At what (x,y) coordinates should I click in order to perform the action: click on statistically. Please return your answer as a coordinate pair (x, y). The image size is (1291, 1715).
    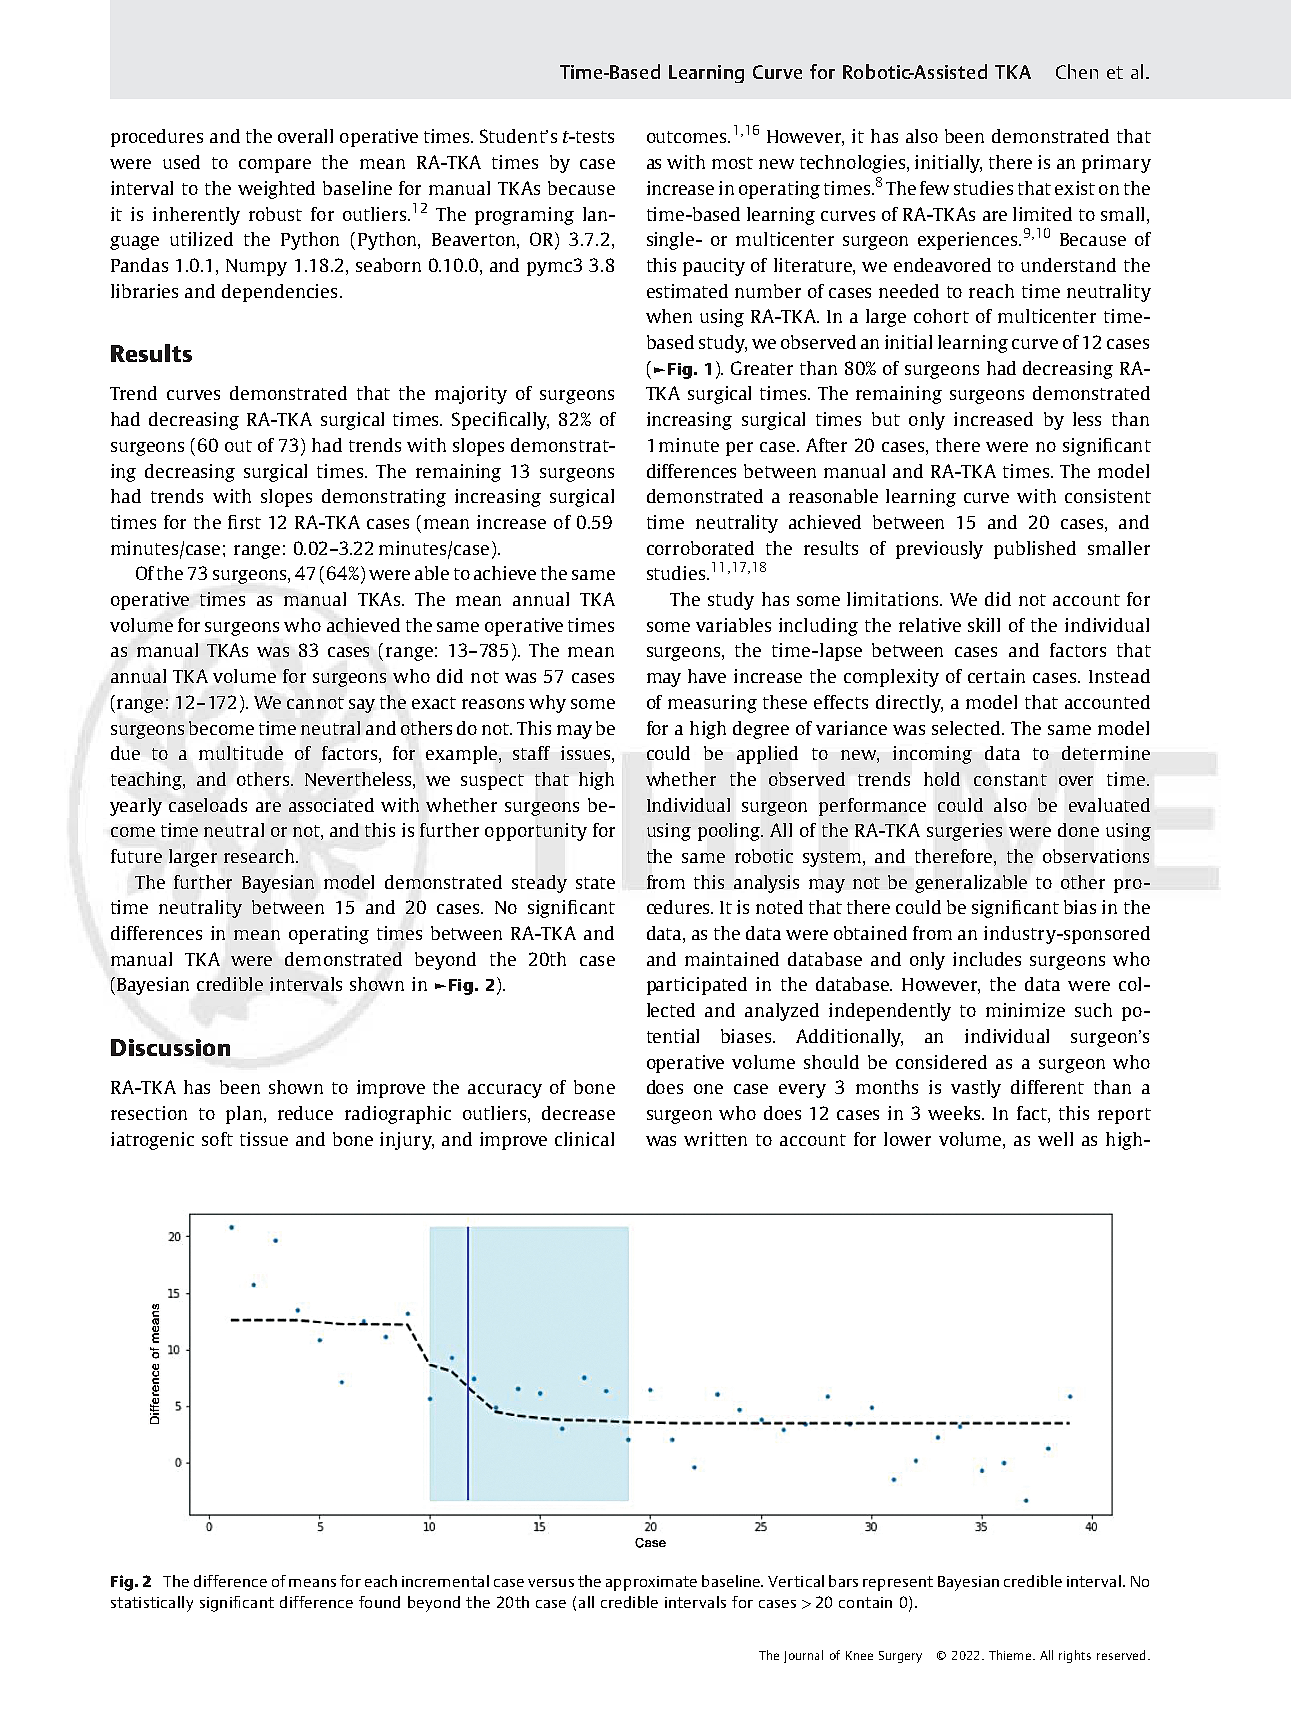
    Looking at the image, I should click on (152, 1604).
